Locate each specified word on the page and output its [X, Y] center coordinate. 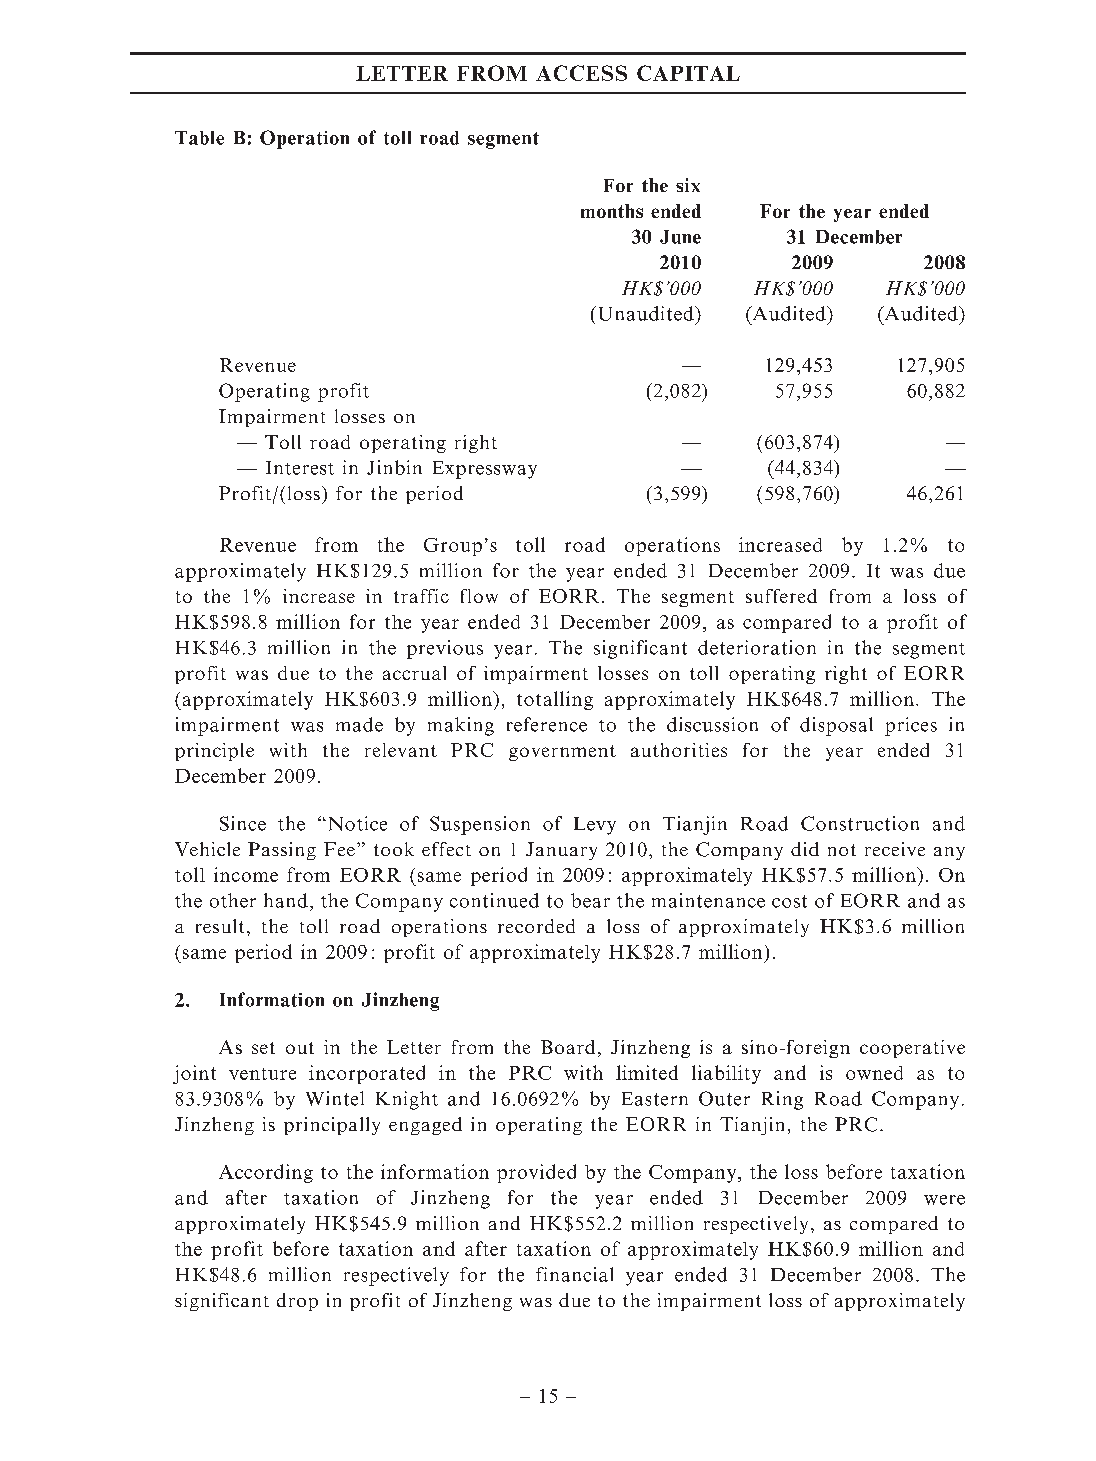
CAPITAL [688, 73]
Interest [300, 468]
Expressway [485, 470]
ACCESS [581, 73]
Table [199, 138]
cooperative [912, 1049]
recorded [536, 926]
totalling [555, 700]
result [220, 926]
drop [297, 1302]
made [359, 724]
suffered [781, 596]
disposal [836, 726]
